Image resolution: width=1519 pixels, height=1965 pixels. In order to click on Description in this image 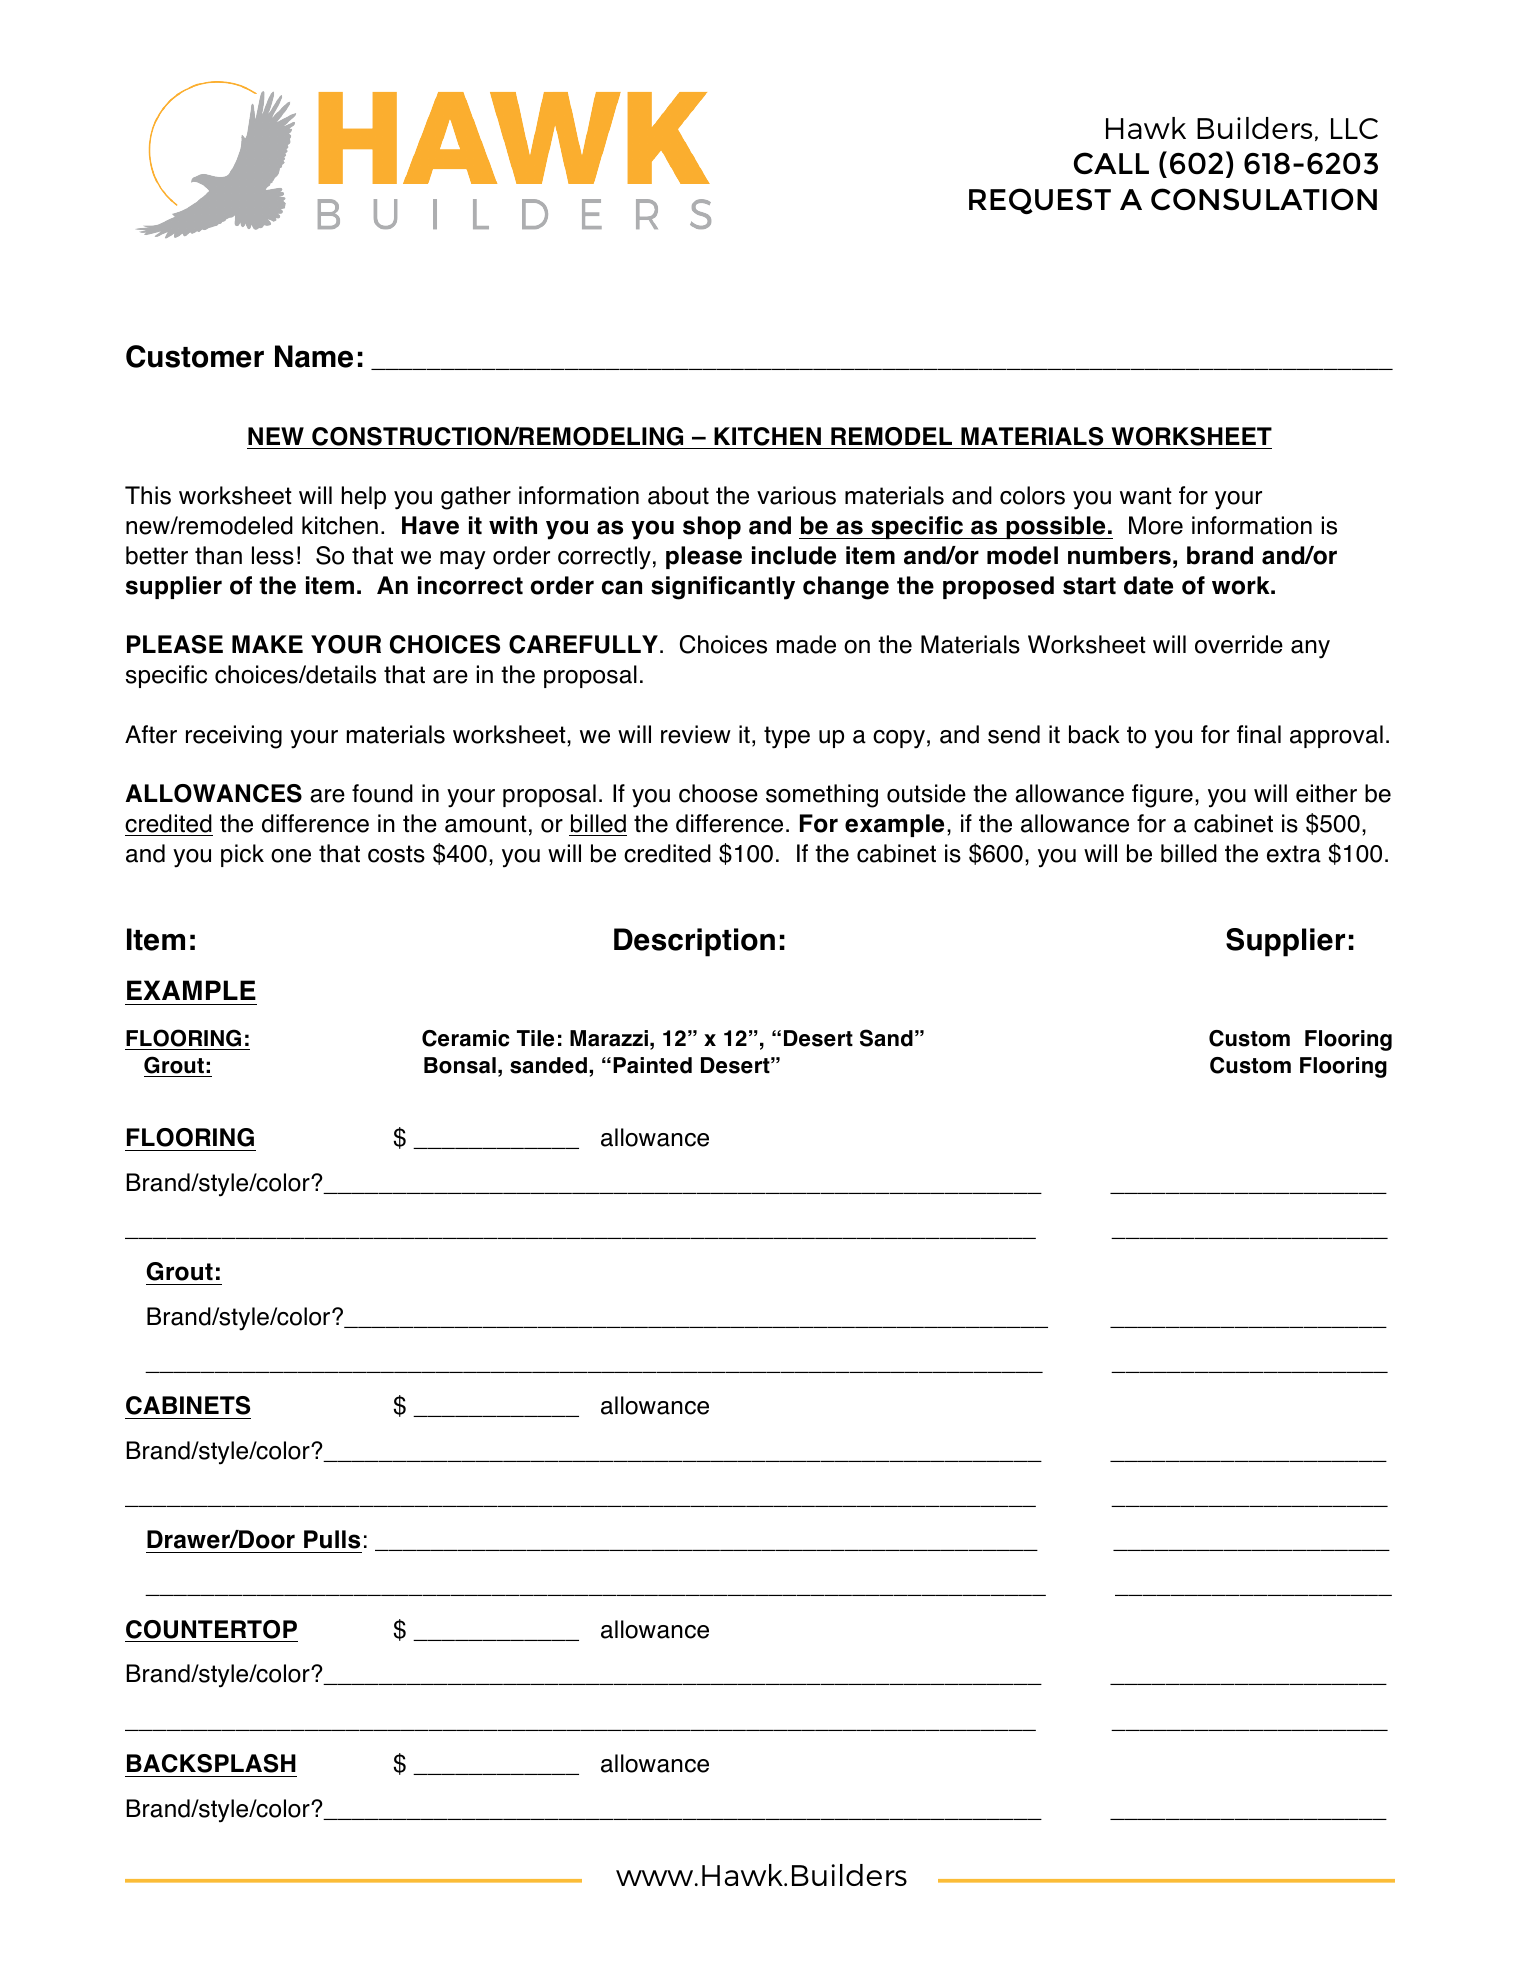, I will do `click(694, 942)`.
